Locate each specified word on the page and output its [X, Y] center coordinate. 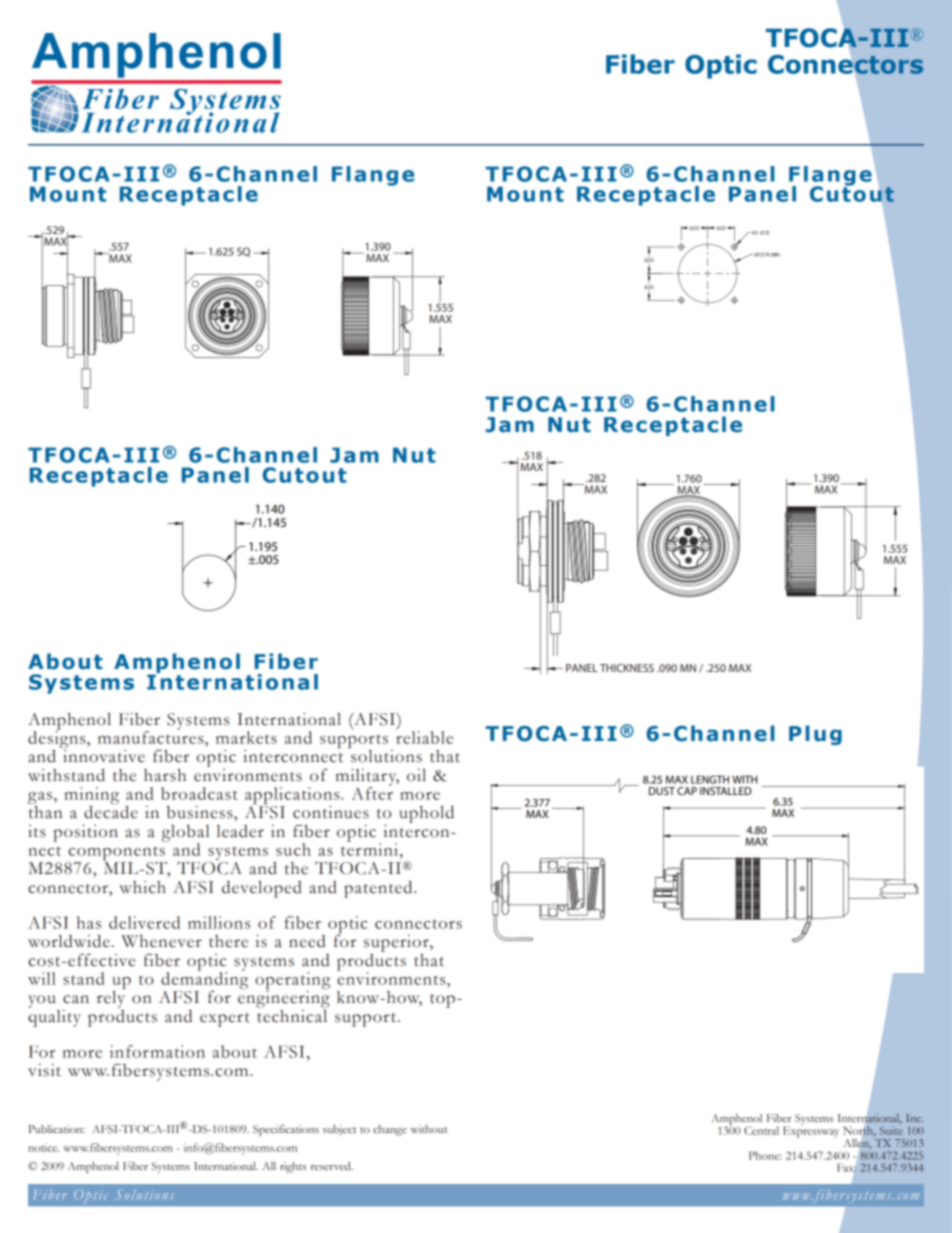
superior [397, 943]
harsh [165, 775]
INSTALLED [726, 791]
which [142, 887]
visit [44, 1070]
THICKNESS [627, 668]
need [307, 941]
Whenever [161, 941]
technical [292, 1015]
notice [43, 1147]
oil [416, 775]
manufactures [152, 736]
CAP [687, 791]
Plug [815, 735]
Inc [914, 1118]
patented [379, 889]
